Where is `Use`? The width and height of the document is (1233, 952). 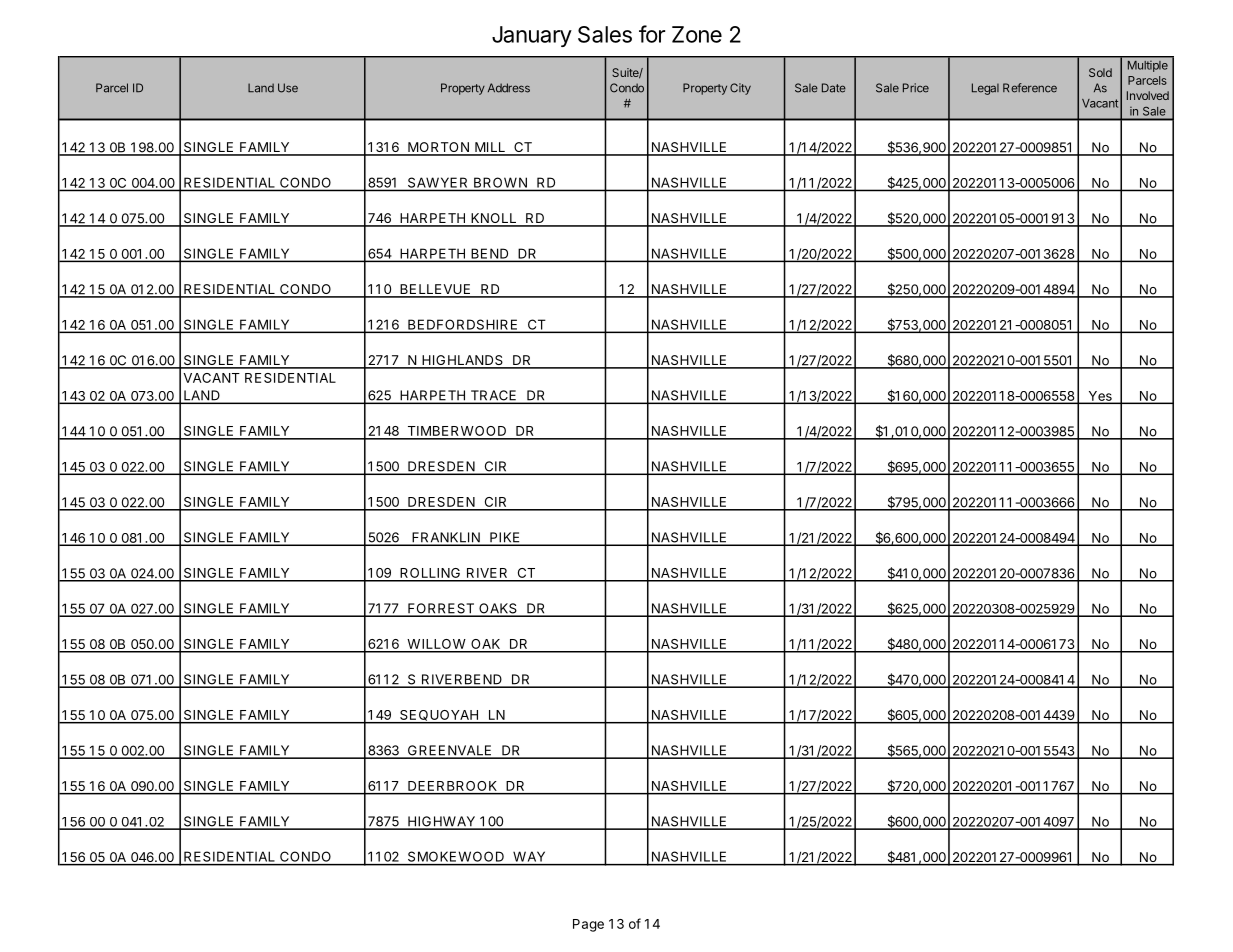 Use is located at coordinates (288, 88).
